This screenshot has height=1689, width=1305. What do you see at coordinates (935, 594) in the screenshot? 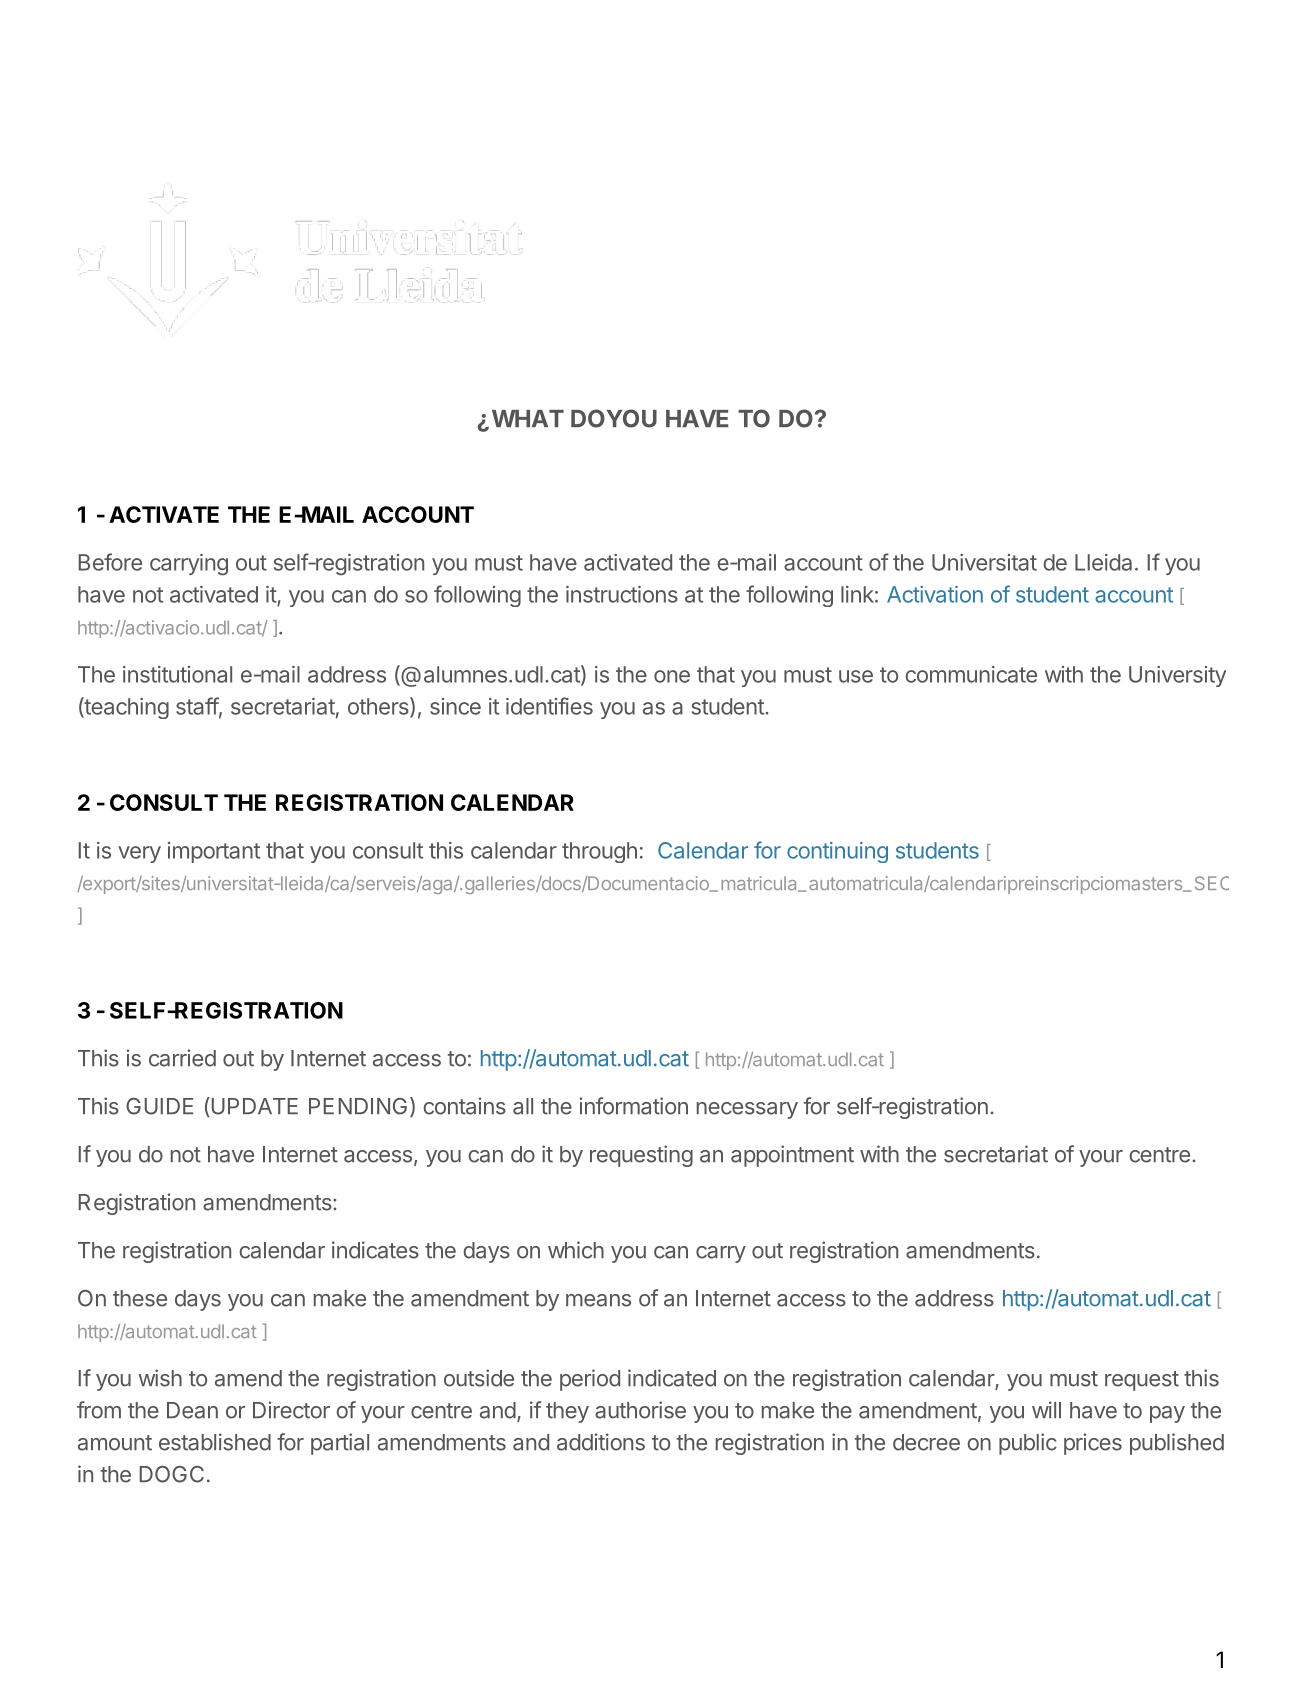
I see `Activation` at bounding box center [935, 594].
